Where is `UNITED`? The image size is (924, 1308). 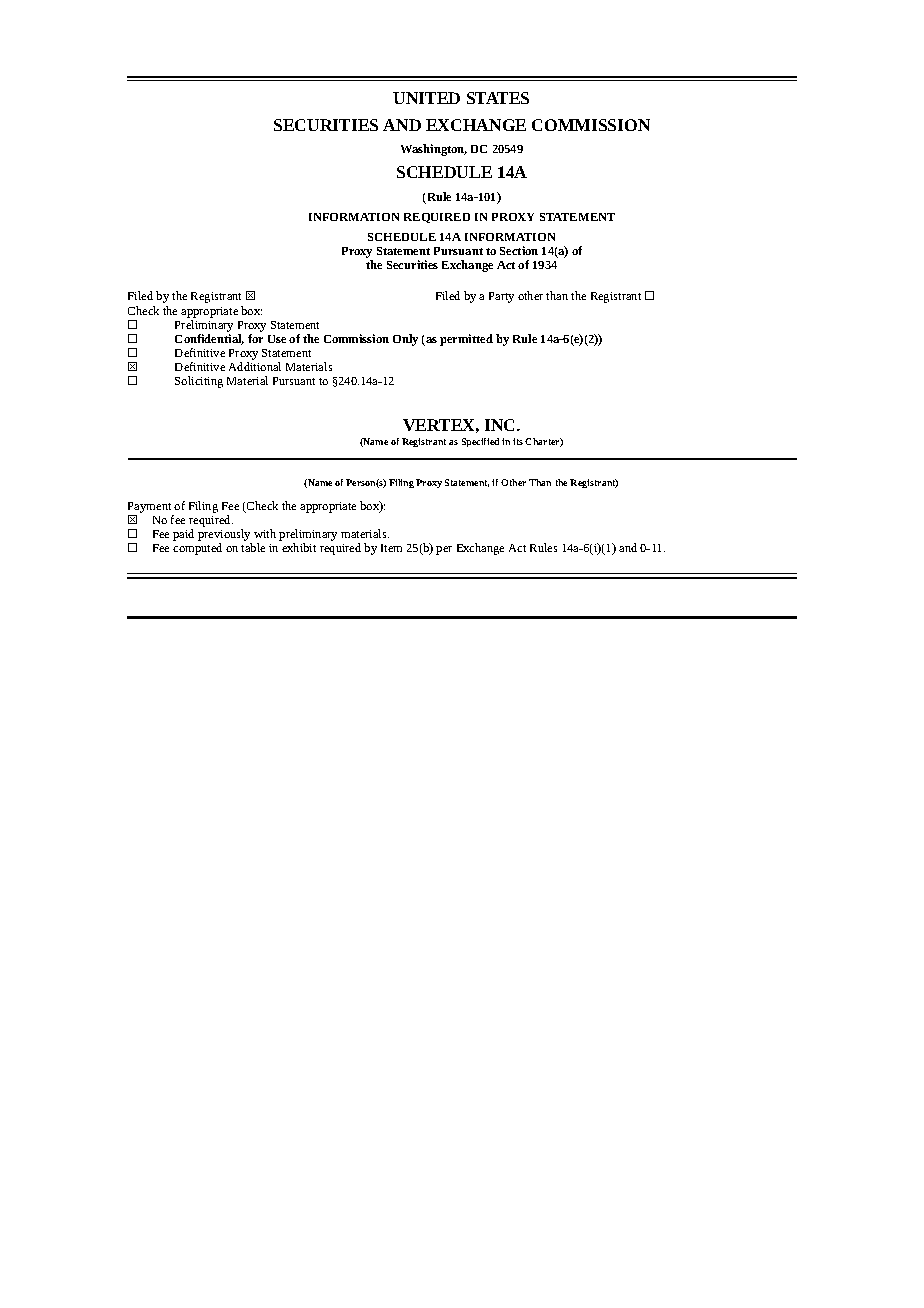
UNITED is located at coordinates (426, 98).
